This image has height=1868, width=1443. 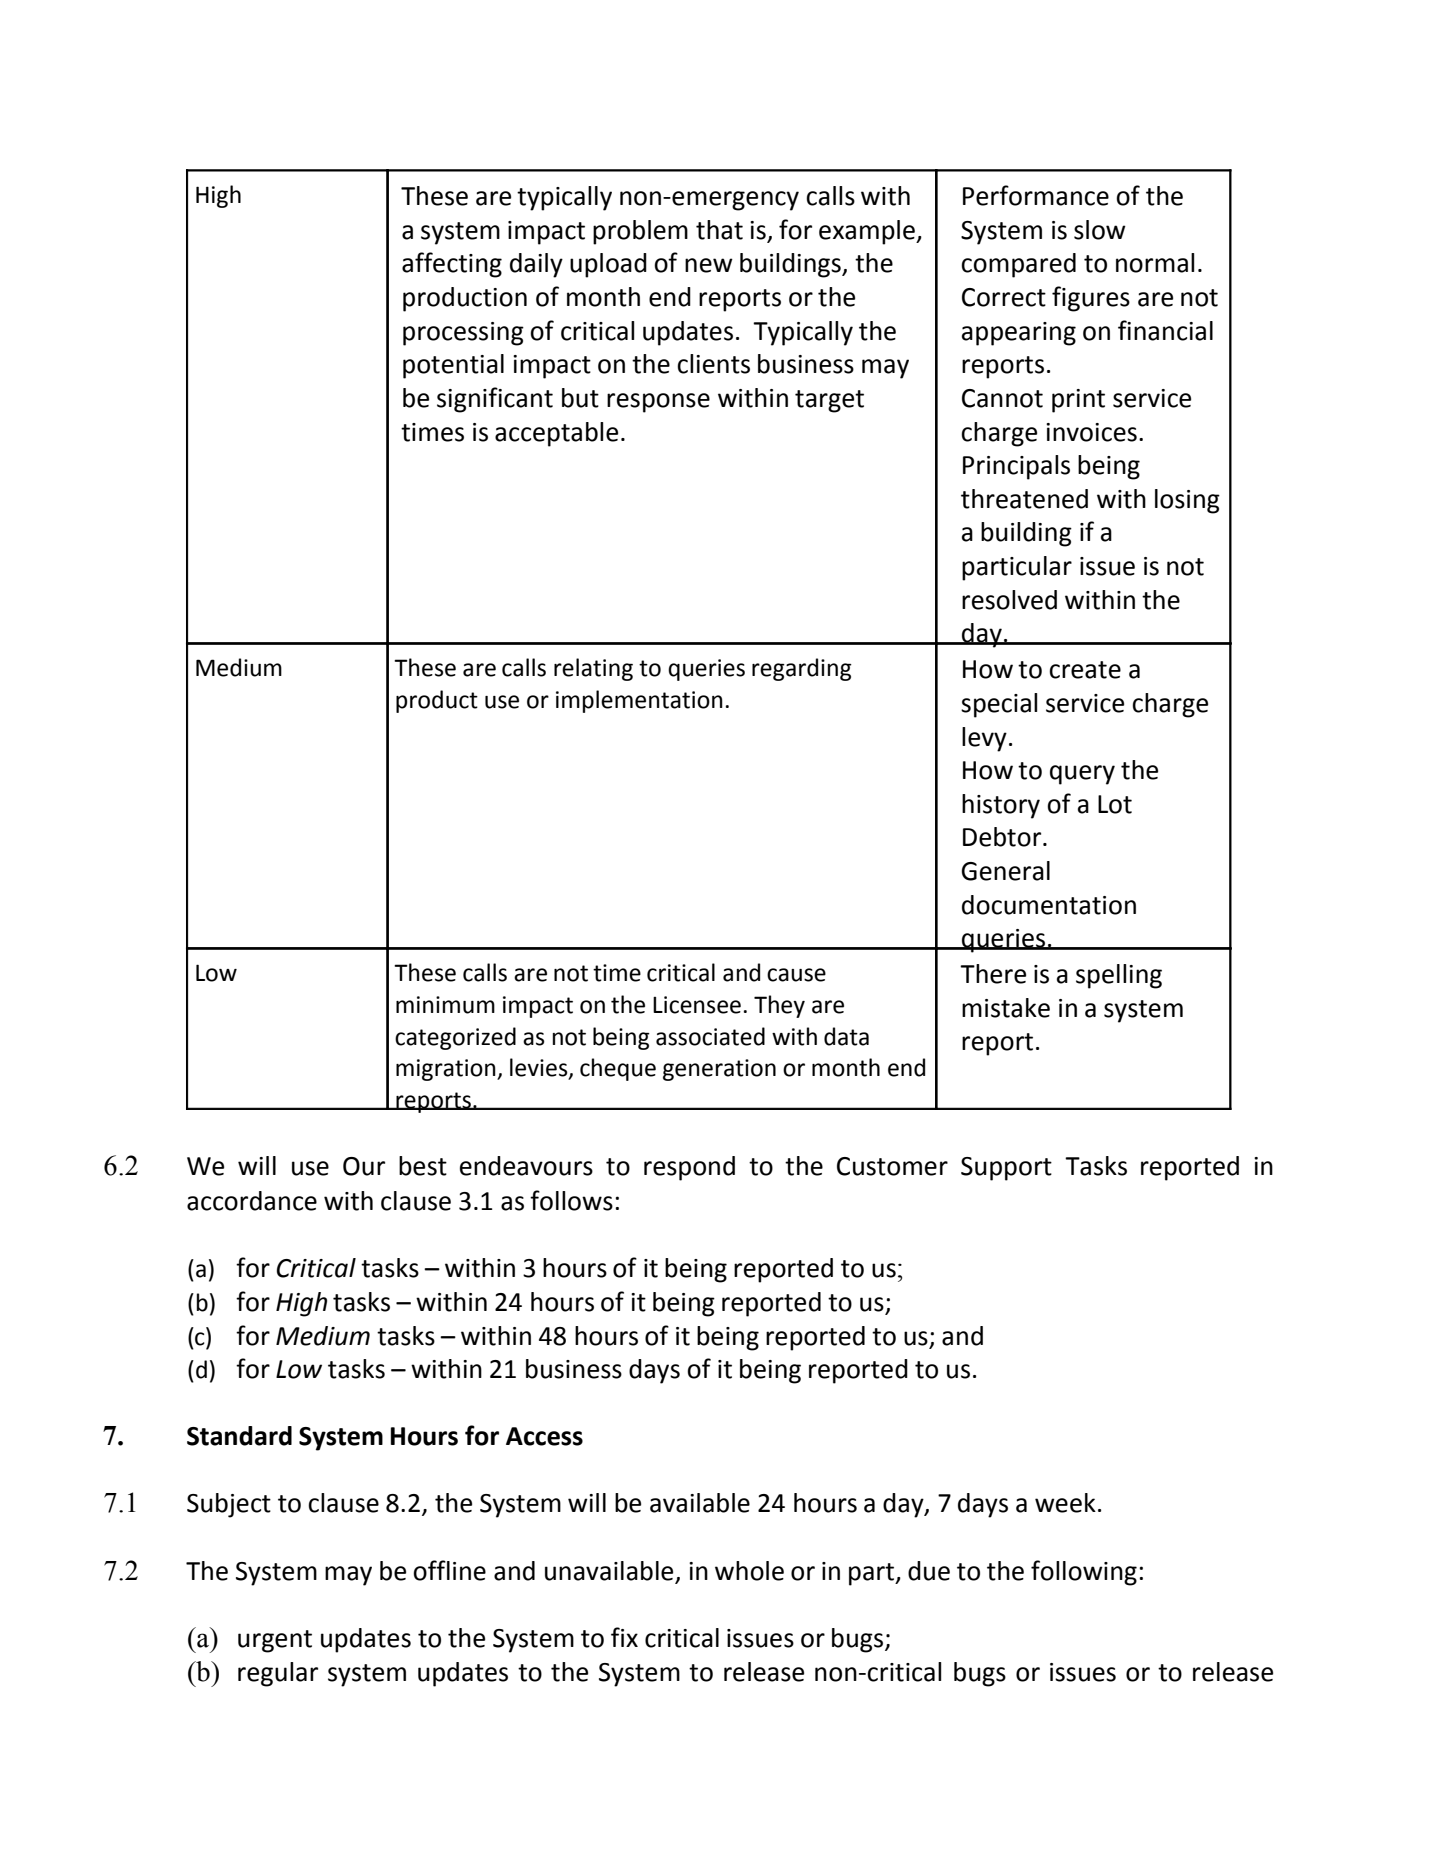 I want to click on that, so click(x=719, y=230).
